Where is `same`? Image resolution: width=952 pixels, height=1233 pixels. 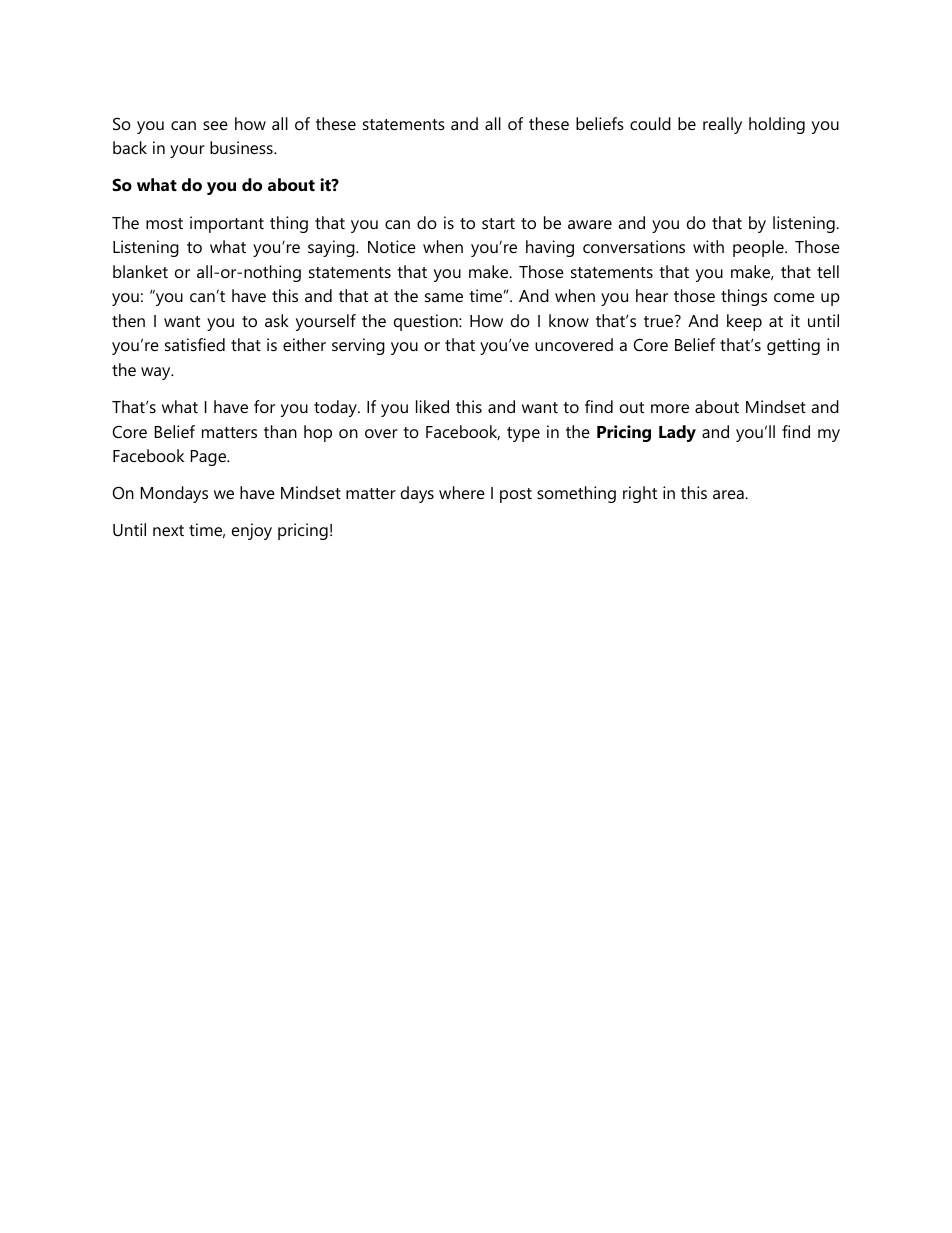
same is located at coordinates (444, 297).
